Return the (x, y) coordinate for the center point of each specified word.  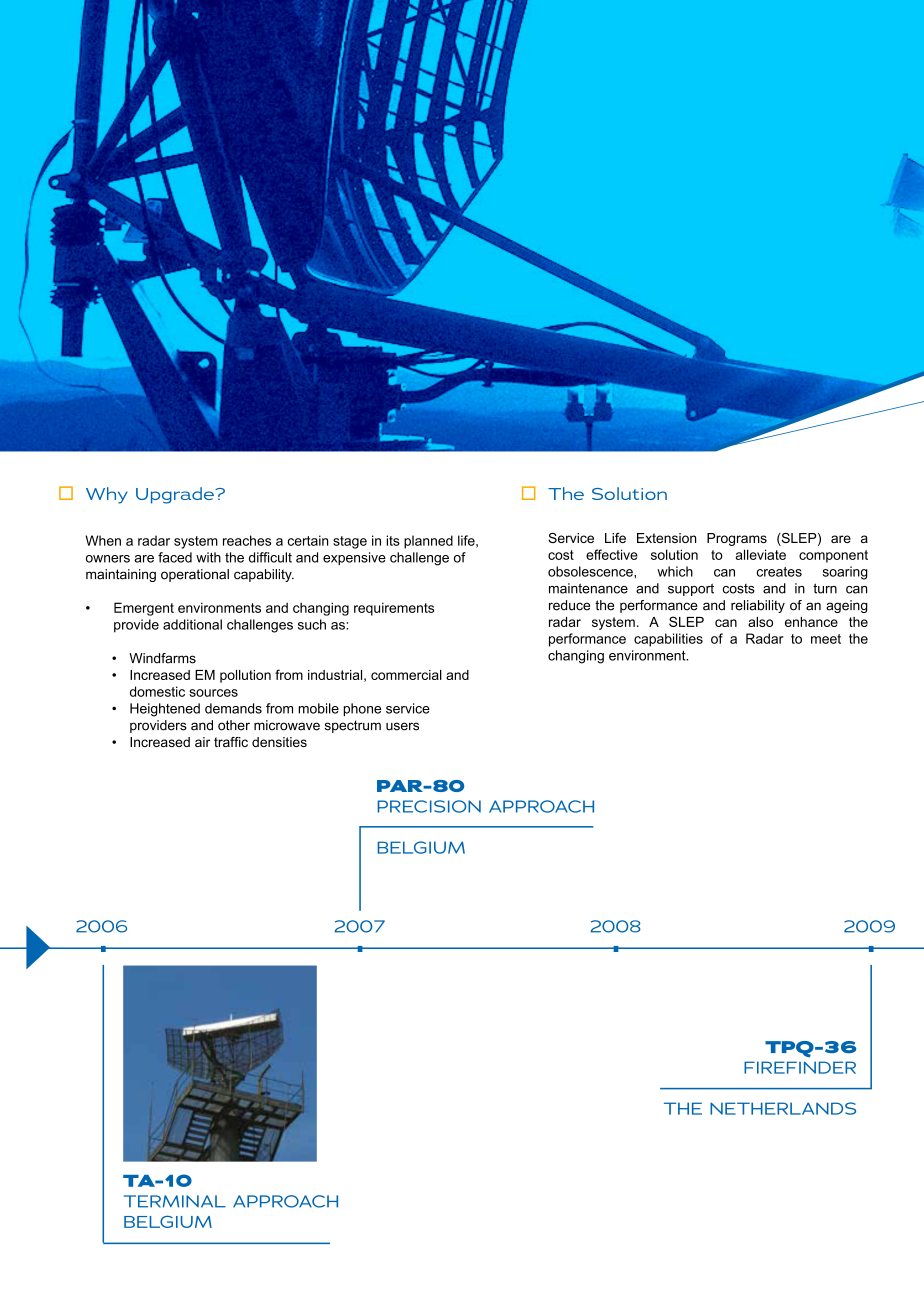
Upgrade (176, 495)
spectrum (353, 726)
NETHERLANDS (783, 1108)
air (202, 742)
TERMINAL (175, 1201)
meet (826, 639)
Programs (737, 539)
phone (362, 709)
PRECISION (429, 806)
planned (428, 542)
